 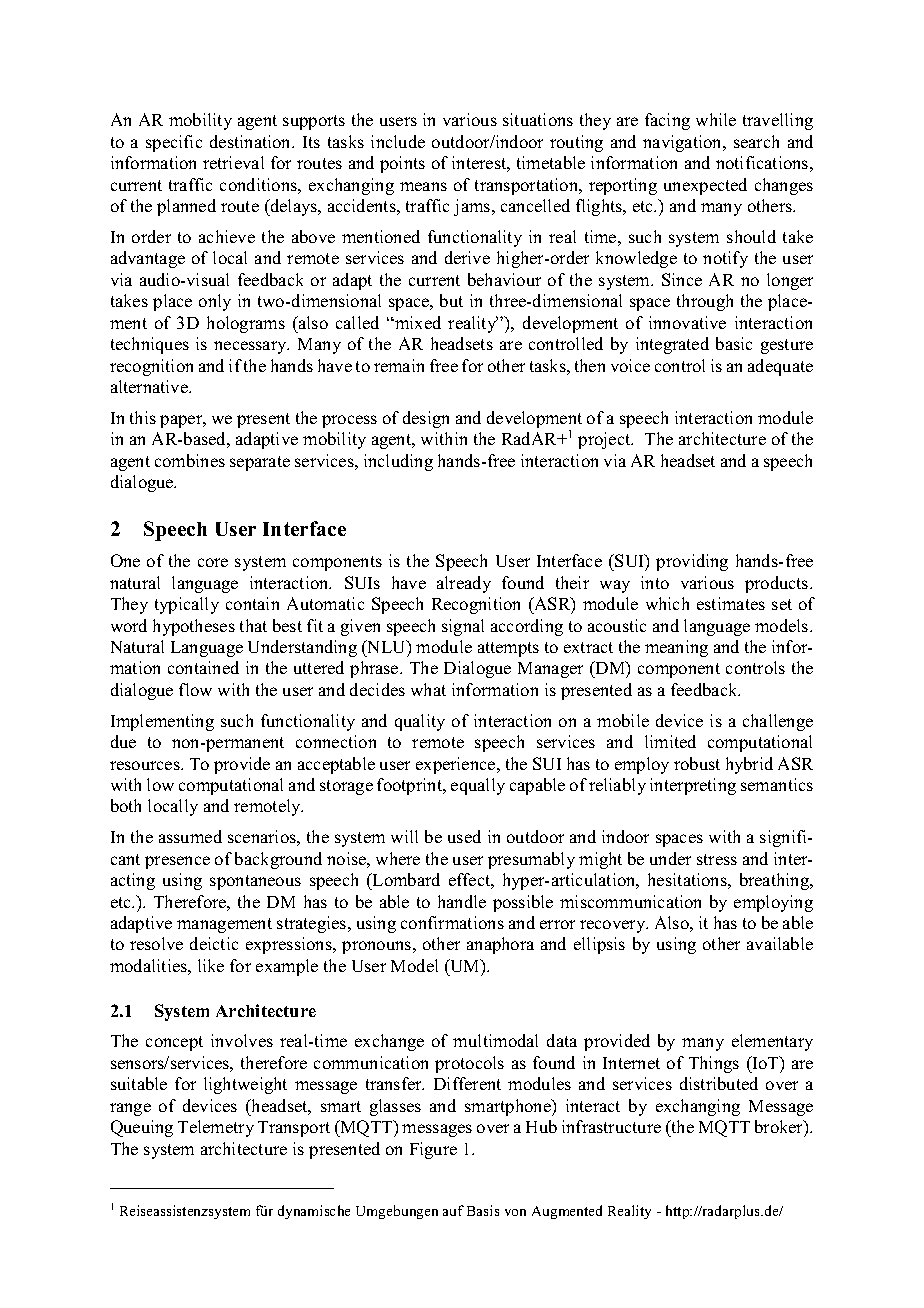 What do you see at coordinates (174, 143) in the document?
I see `specific` at bounding box center [174, 143].
